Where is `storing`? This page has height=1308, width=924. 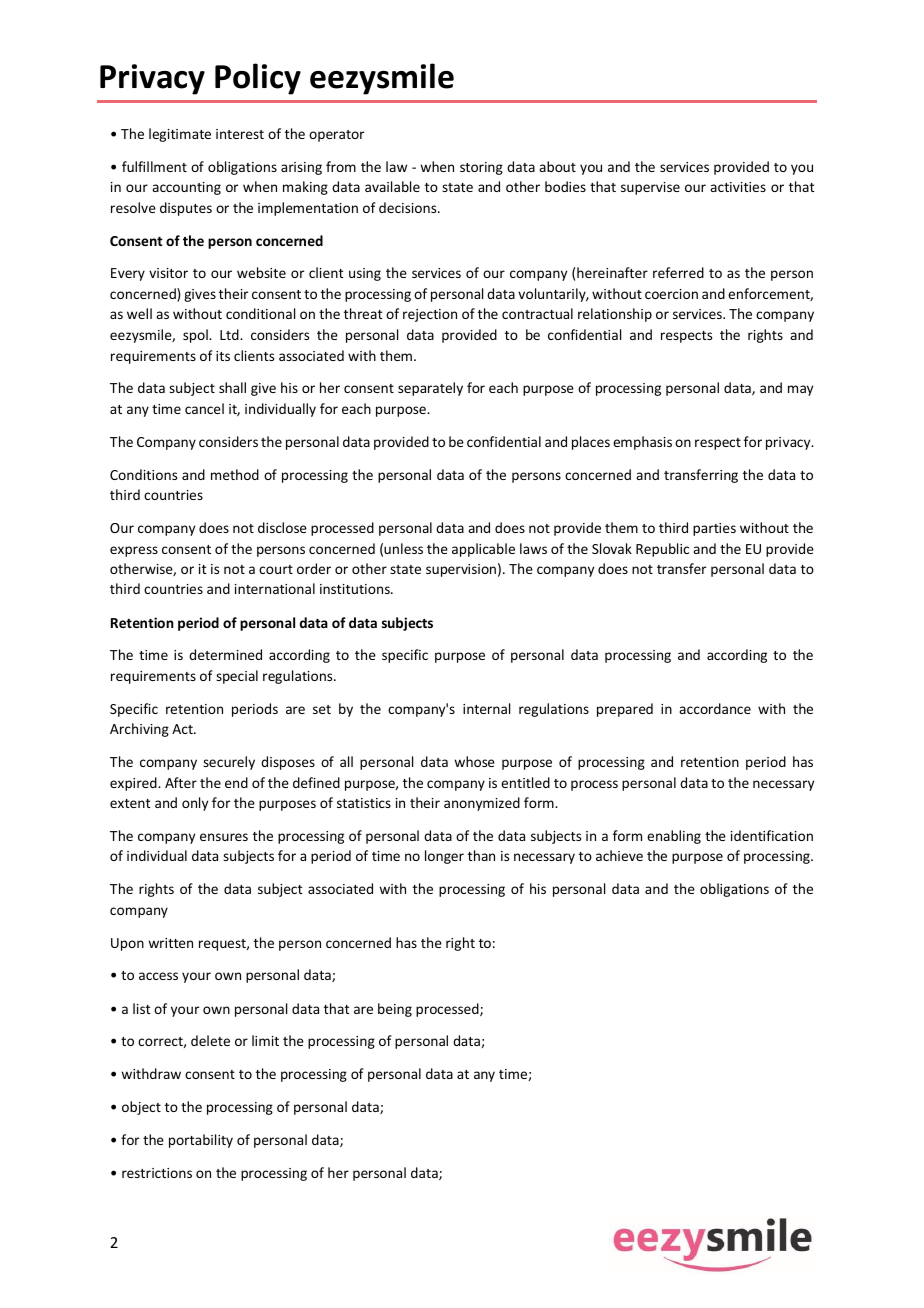 storing is located at coordinates (481, 168).
